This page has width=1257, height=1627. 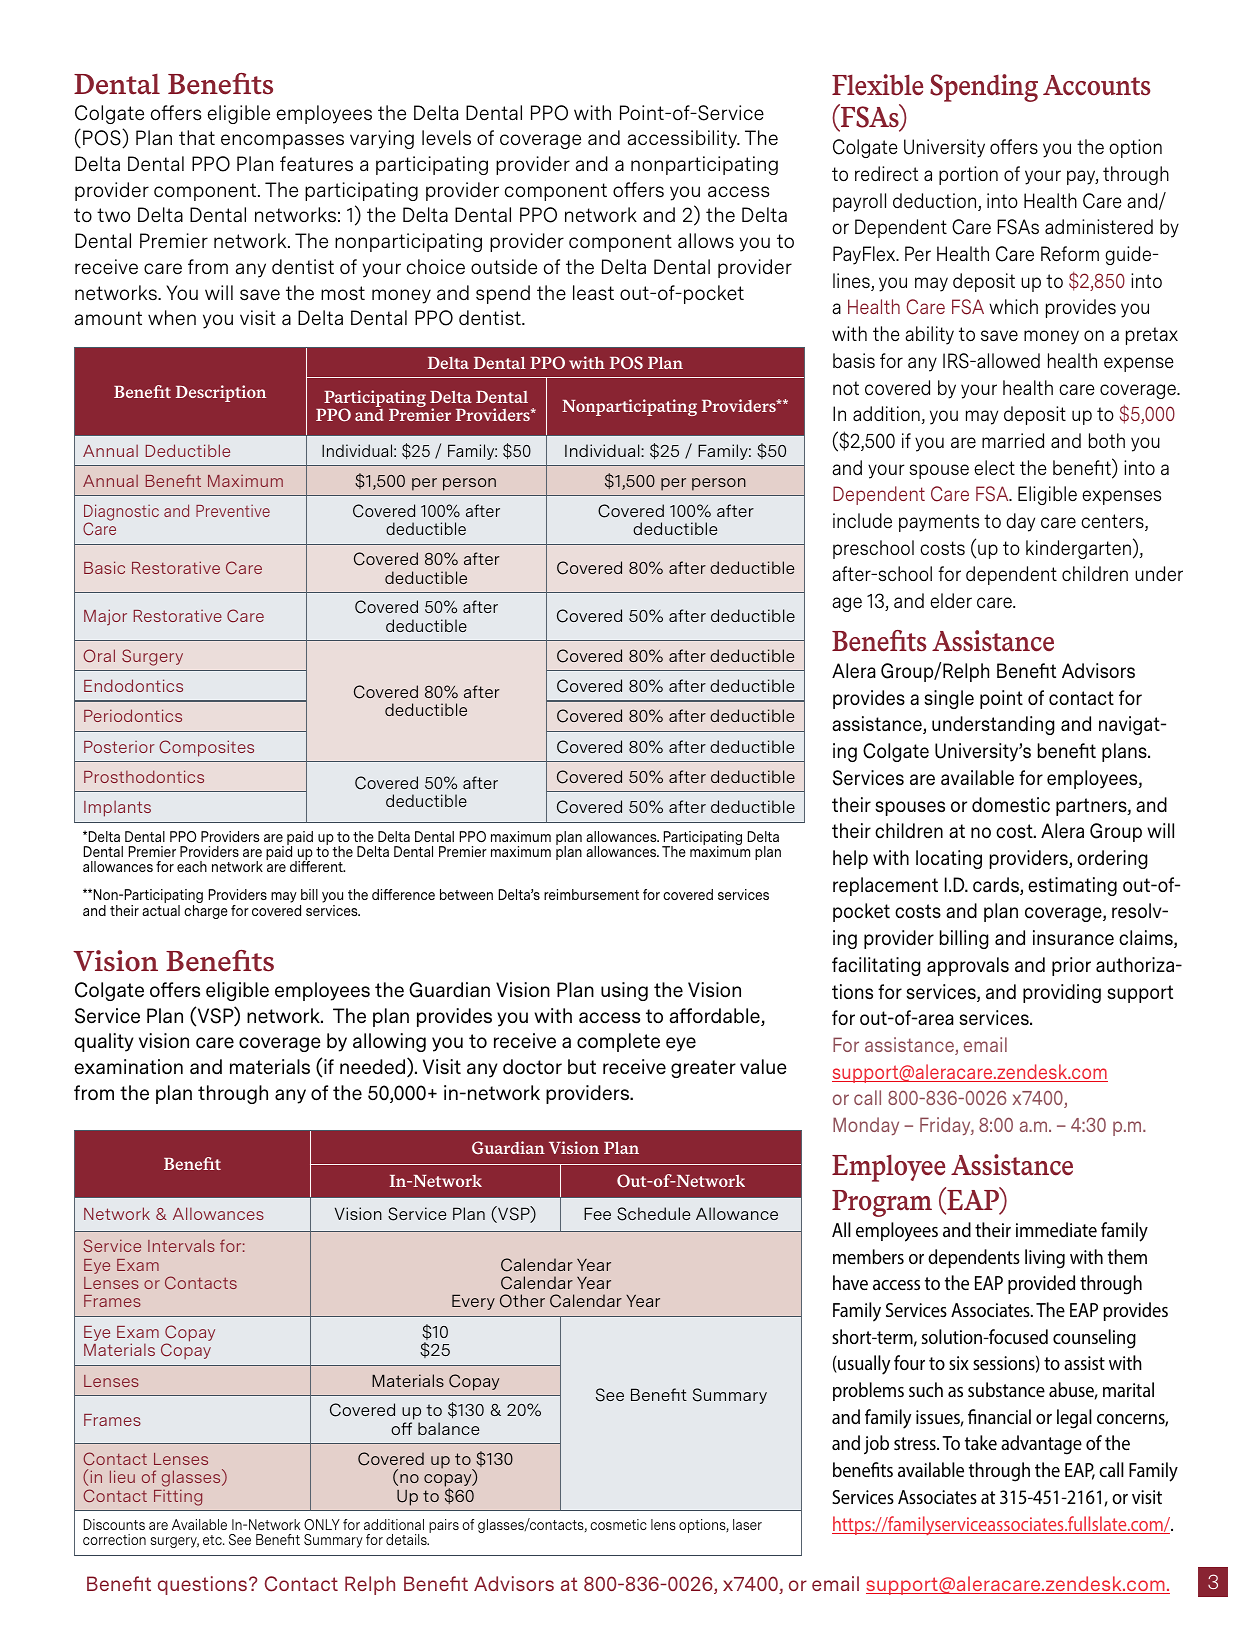 What do you see at coordinates (618, 1042) in the page?
I see `complete` at bounding box center [618, 1042].
